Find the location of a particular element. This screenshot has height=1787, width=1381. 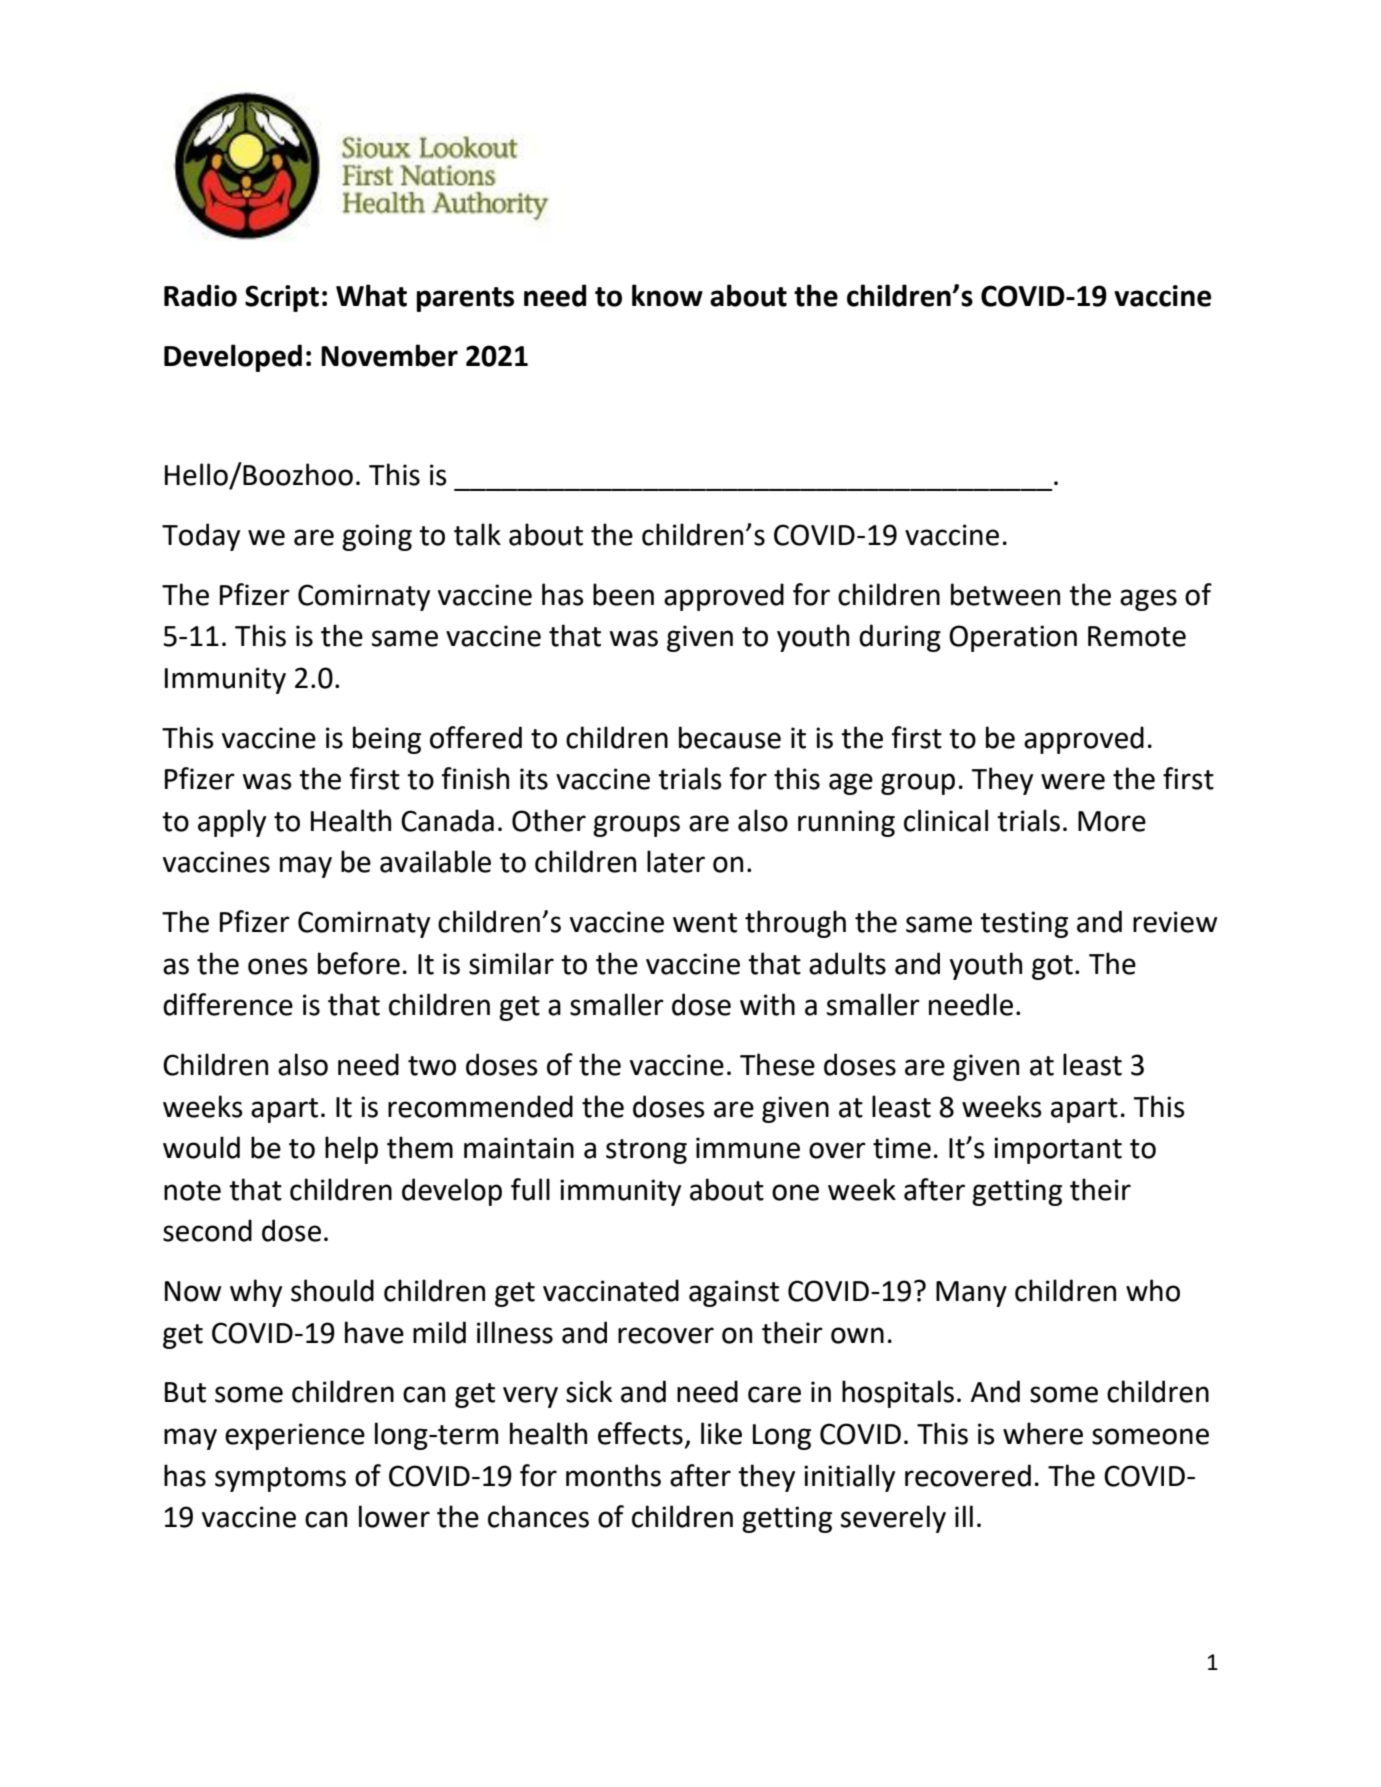

symptoms is located at coordinates (280, 1479).
